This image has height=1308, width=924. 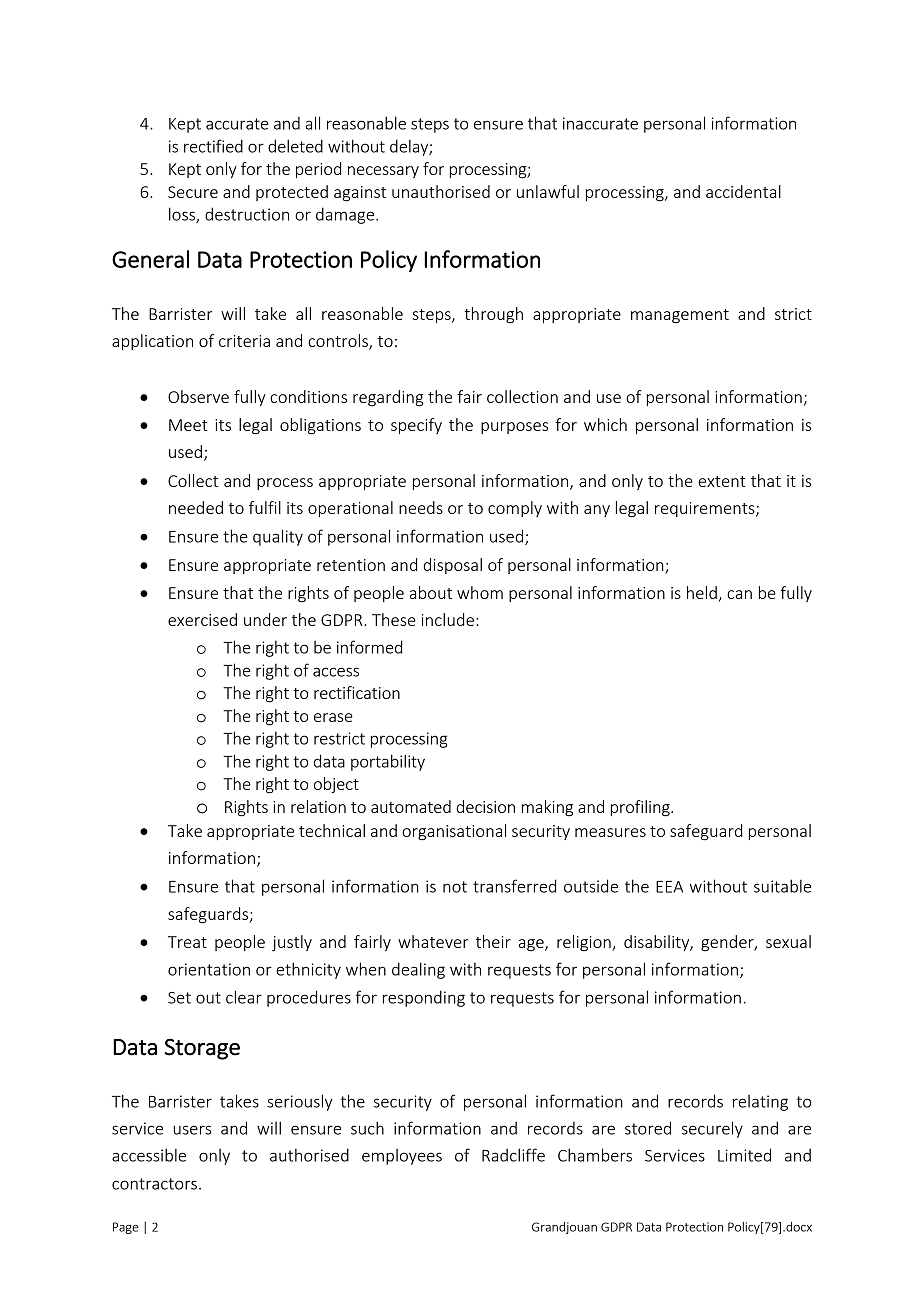 I want to click on profiling, so click(x=641, y=808).
